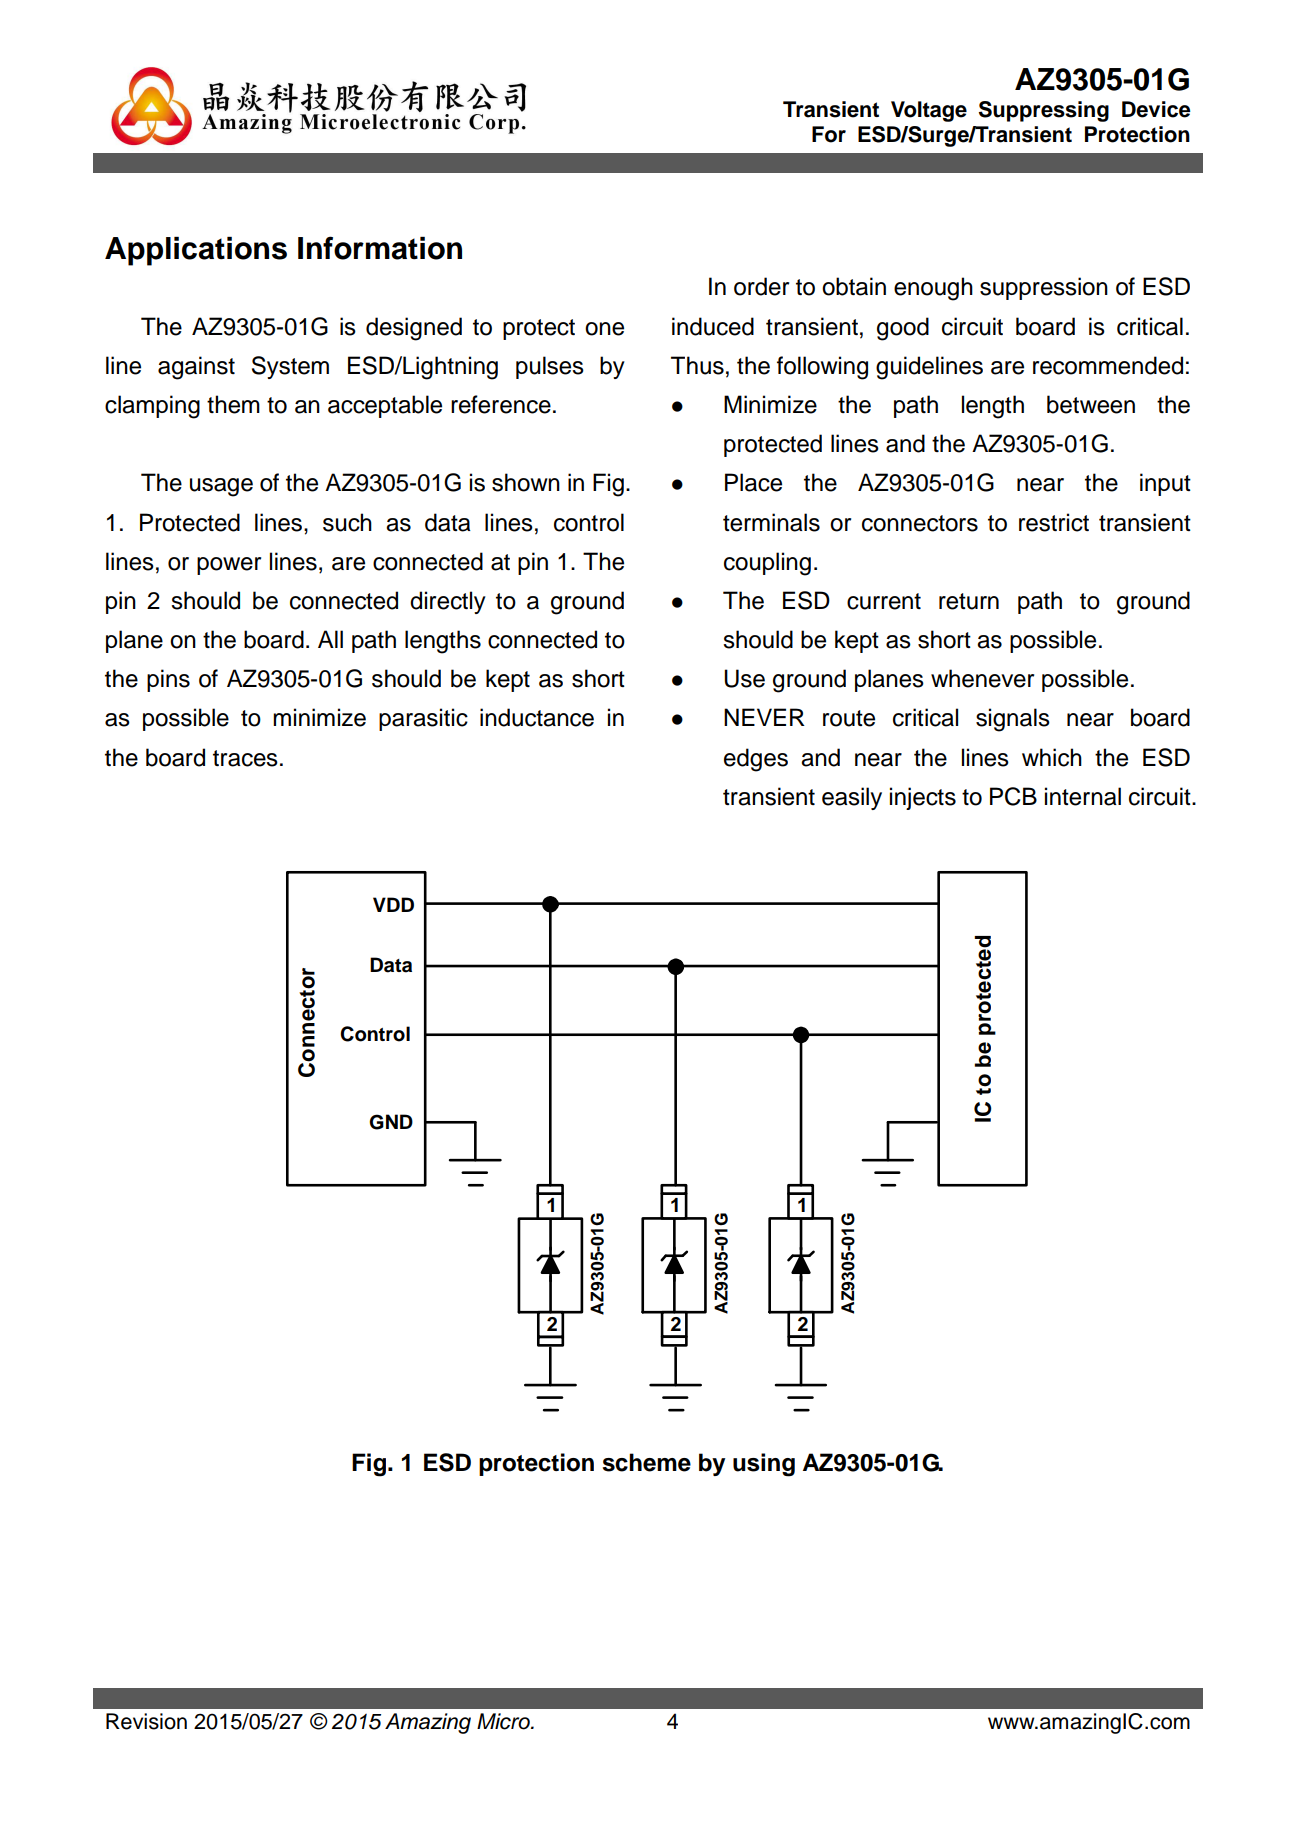  What do you see at coordinates (764, 1465) in the image?
I see `using` at bounding box center [764, 1465].
